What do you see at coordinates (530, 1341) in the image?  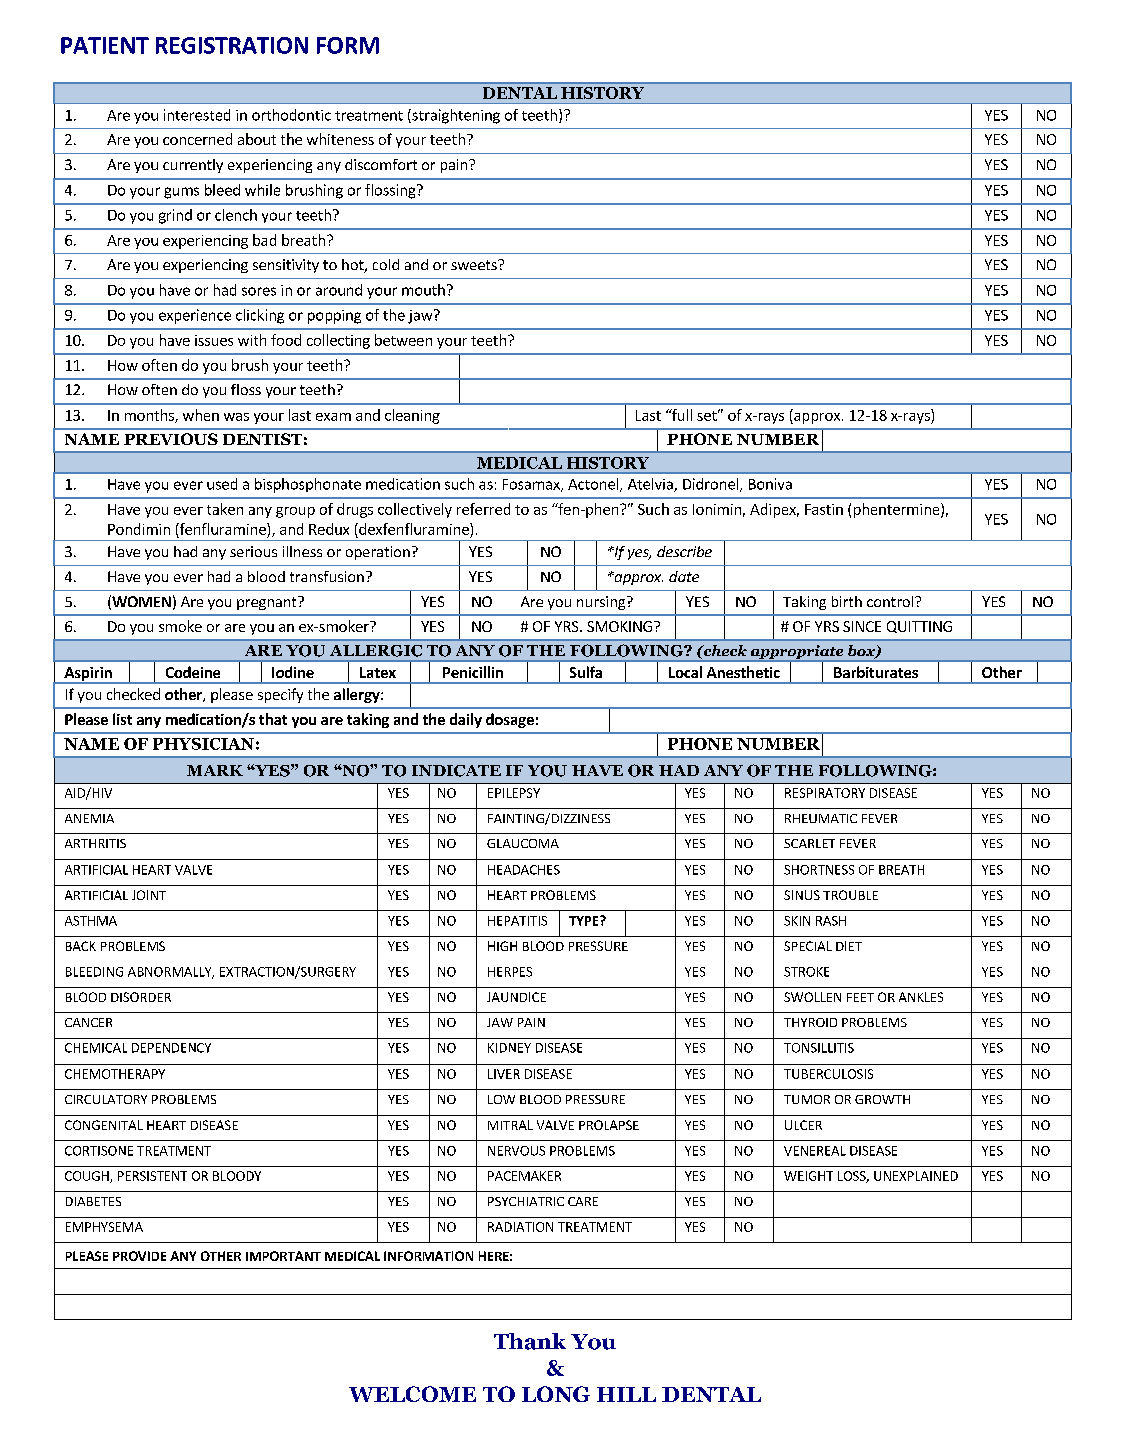 I see `Thank` at bounding box center [530, 1341].
